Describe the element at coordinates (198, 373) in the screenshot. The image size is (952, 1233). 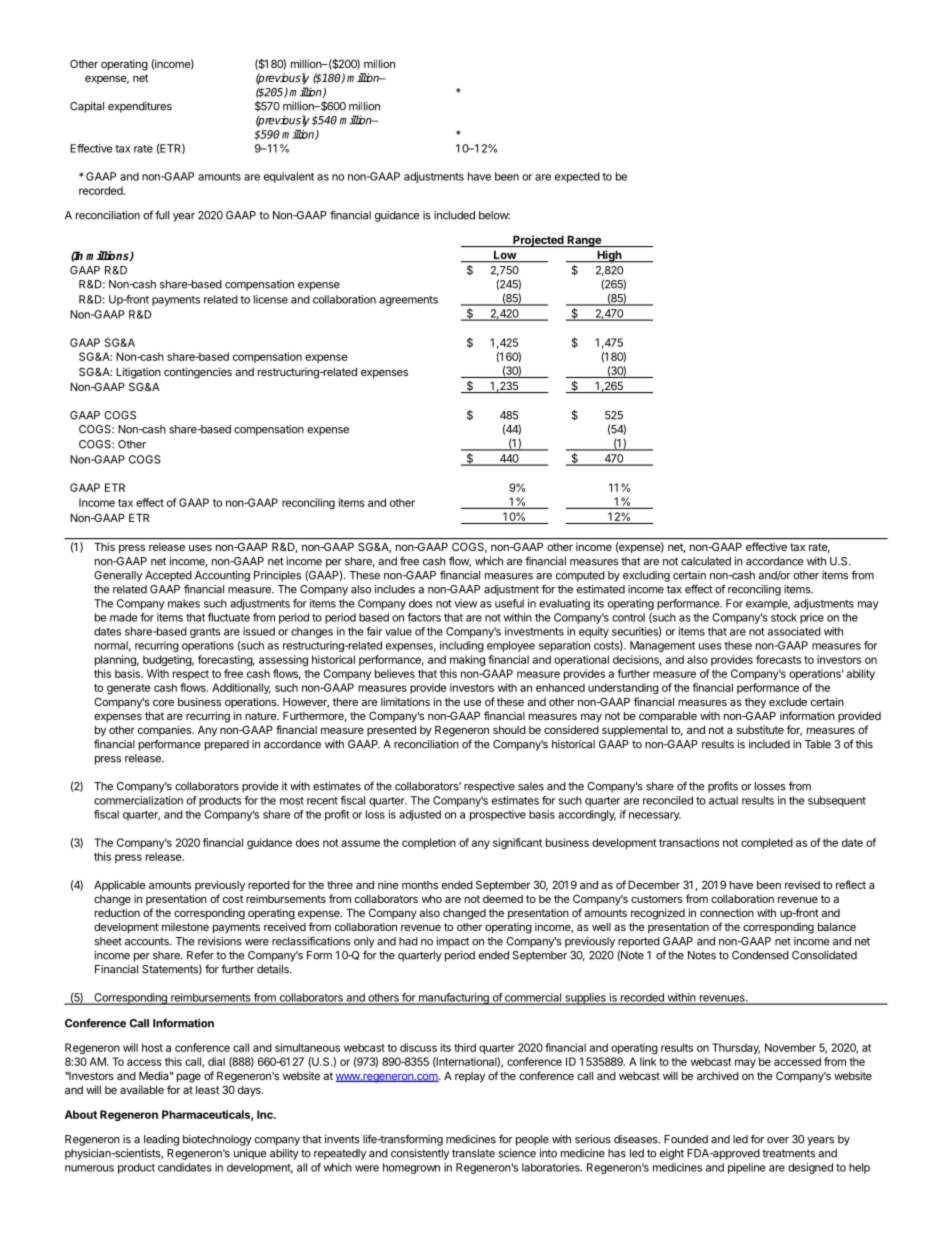
I see `contingencies` at that location.
